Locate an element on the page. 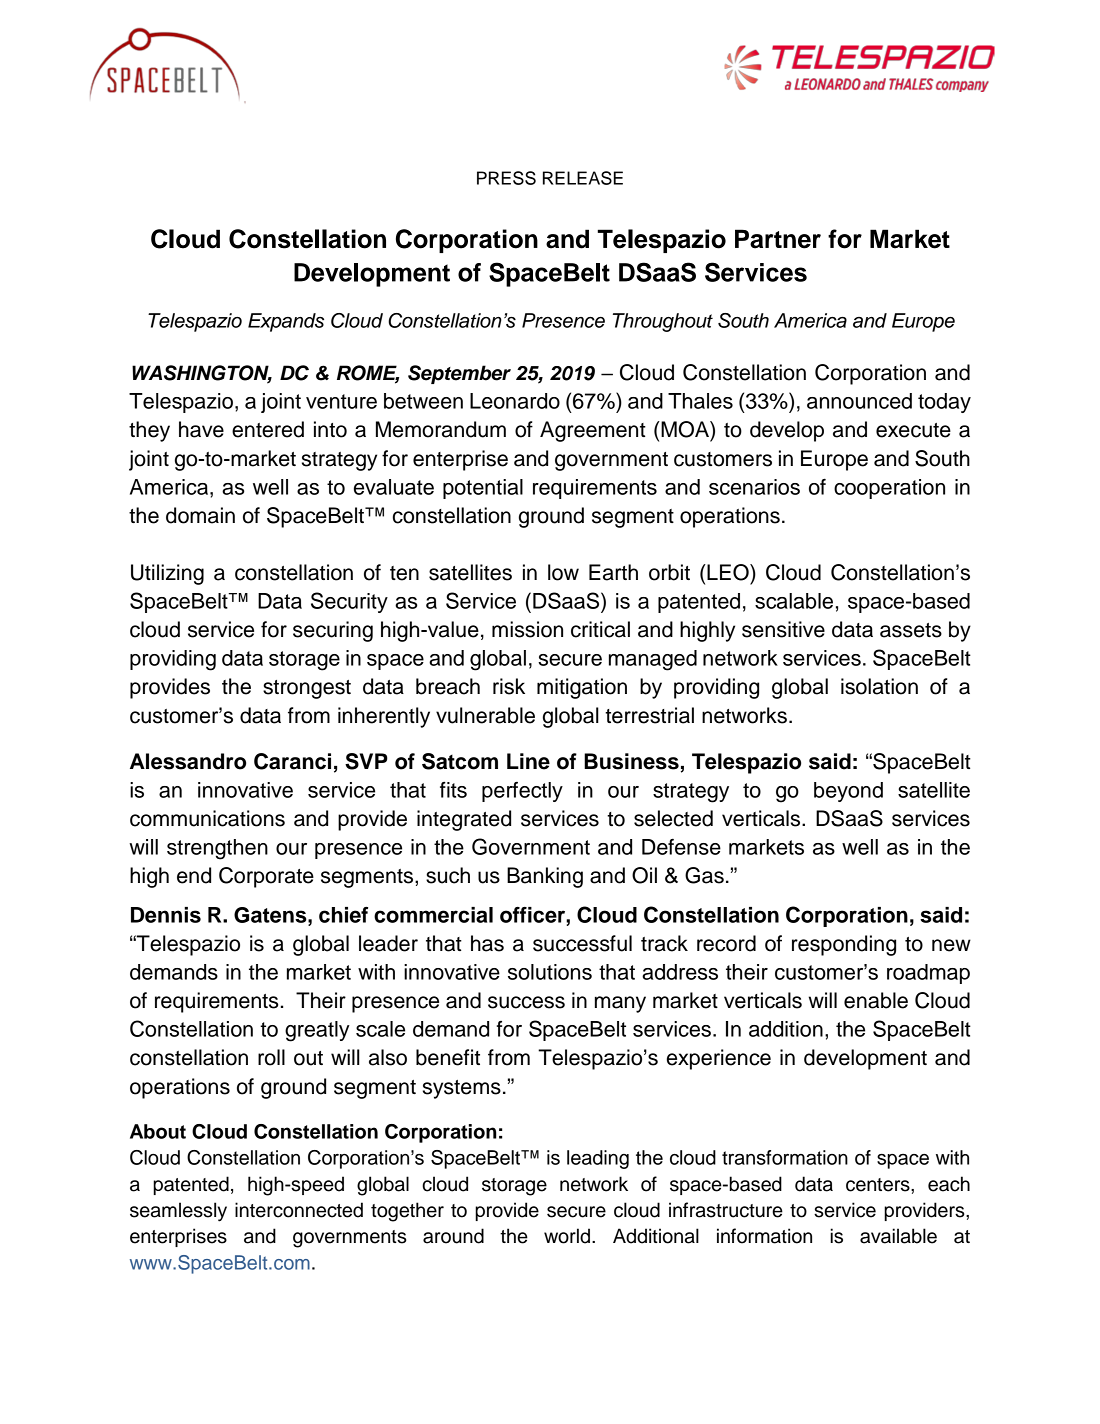 The width and height of the document is (1100, 1424). world is located at coordinates (567, 1236).
